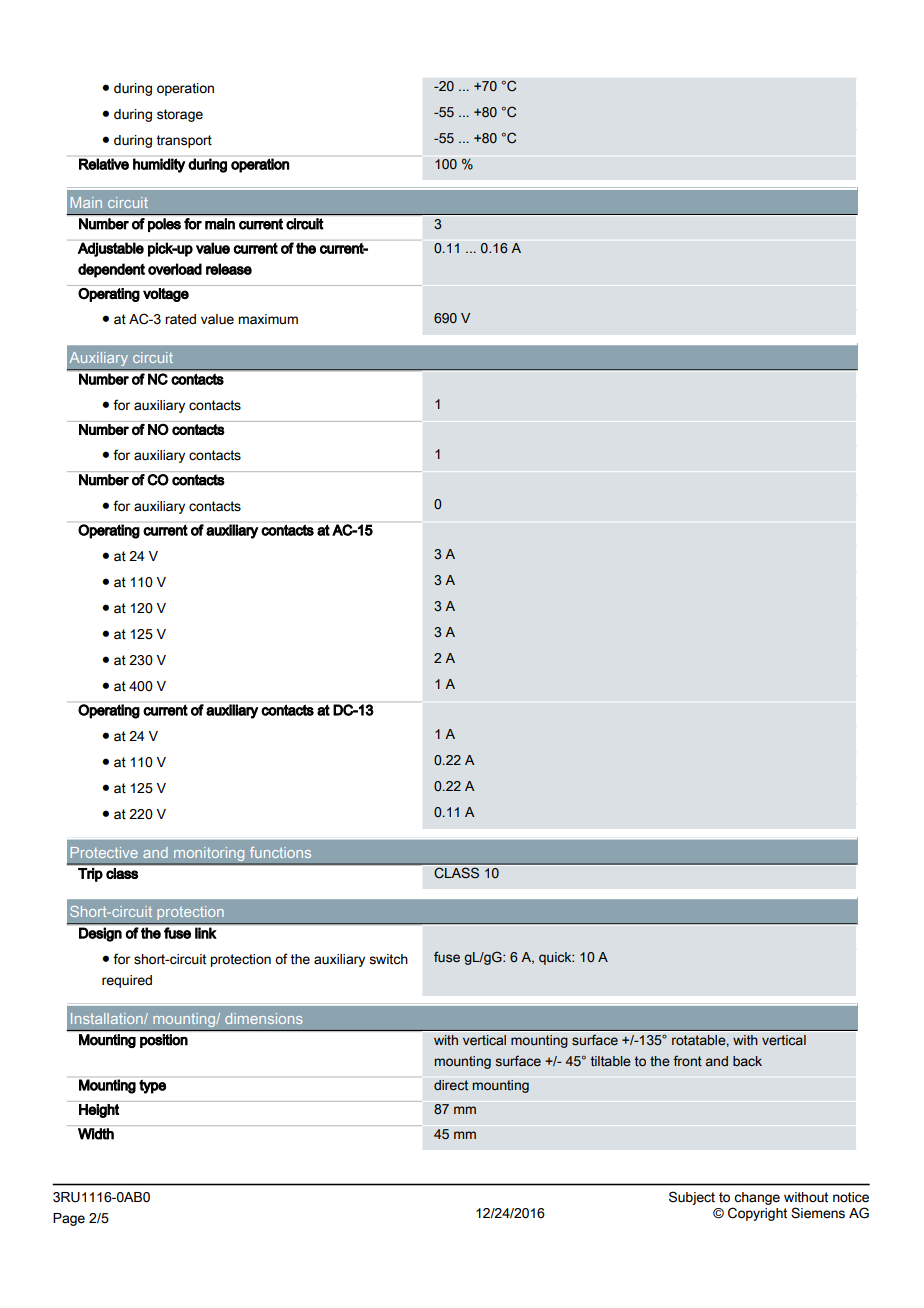 The width and height of the screenshot is (924, 1308). Describe the element at coordinates (96, 1134) in the screenshot. I see `Width` at that location.
